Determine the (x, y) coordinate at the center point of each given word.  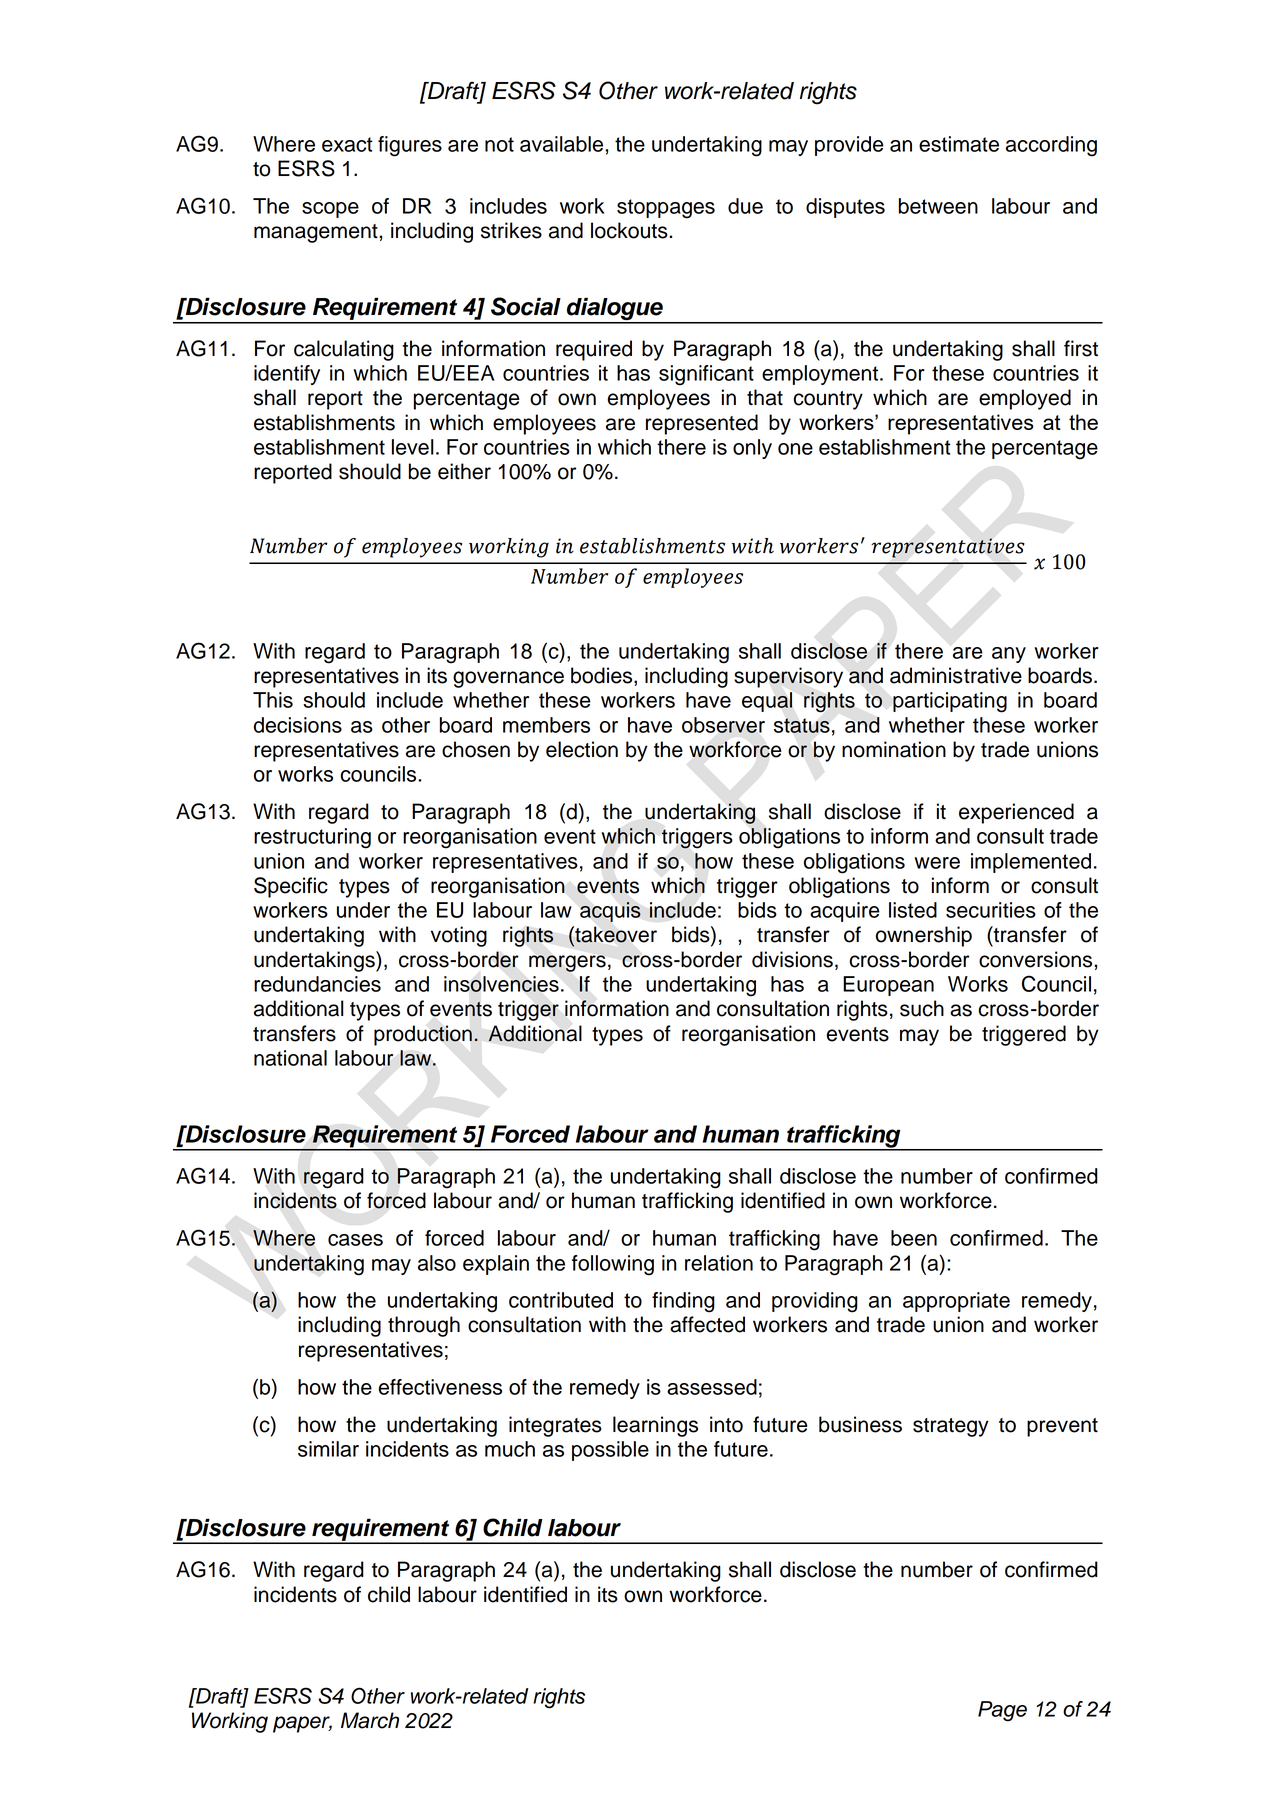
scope (330, 210)
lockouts (630, 230)
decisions (298, 725)
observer (723, 725)
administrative (956, 675)
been (914, 1238)
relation (719, 1263)
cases (355, 1240)
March (370, 1720)
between (938, 206)
